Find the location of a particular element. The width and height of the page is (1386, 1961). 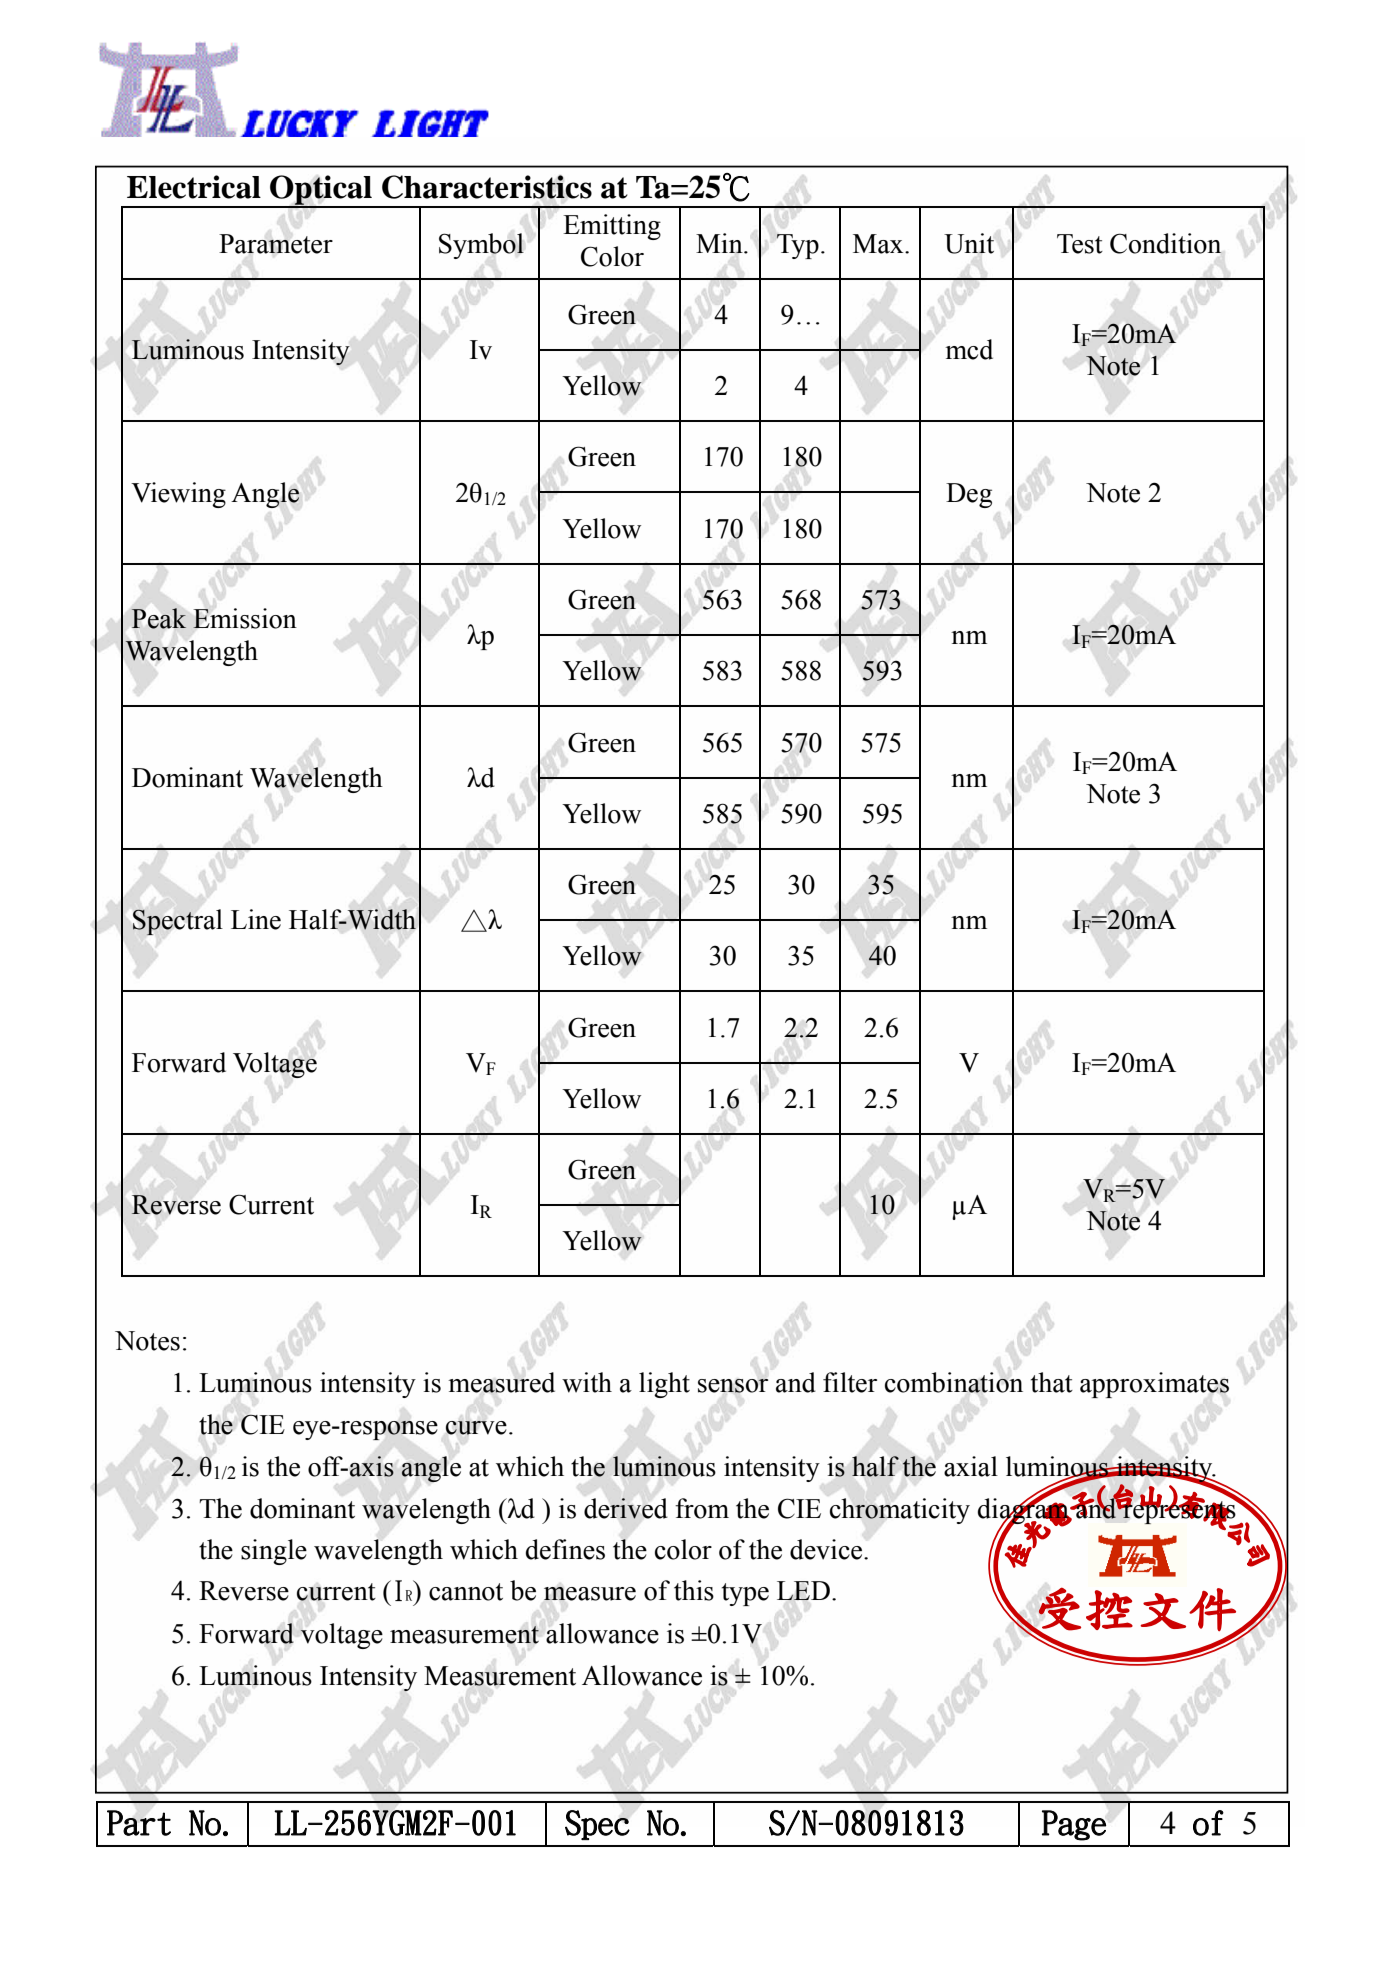

light is located at coordinates (664, 1385).
